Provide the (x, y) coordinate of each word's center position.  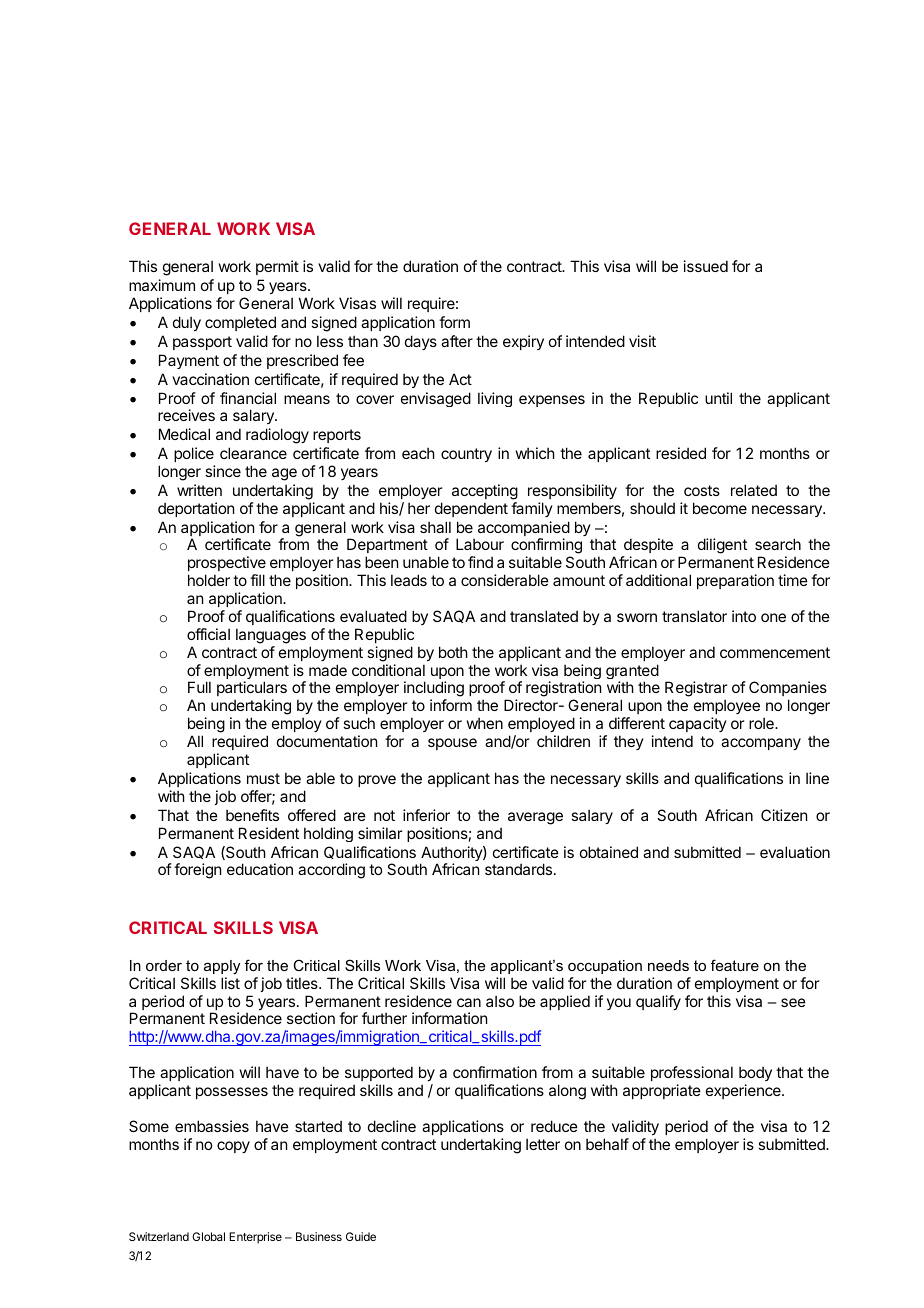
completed (240, 323)
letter (543, 1144)
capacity (698, 726)
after (457, 341)
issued (706, 266)
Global (208, 1236)
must (263, 778)
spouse (452, 744)
